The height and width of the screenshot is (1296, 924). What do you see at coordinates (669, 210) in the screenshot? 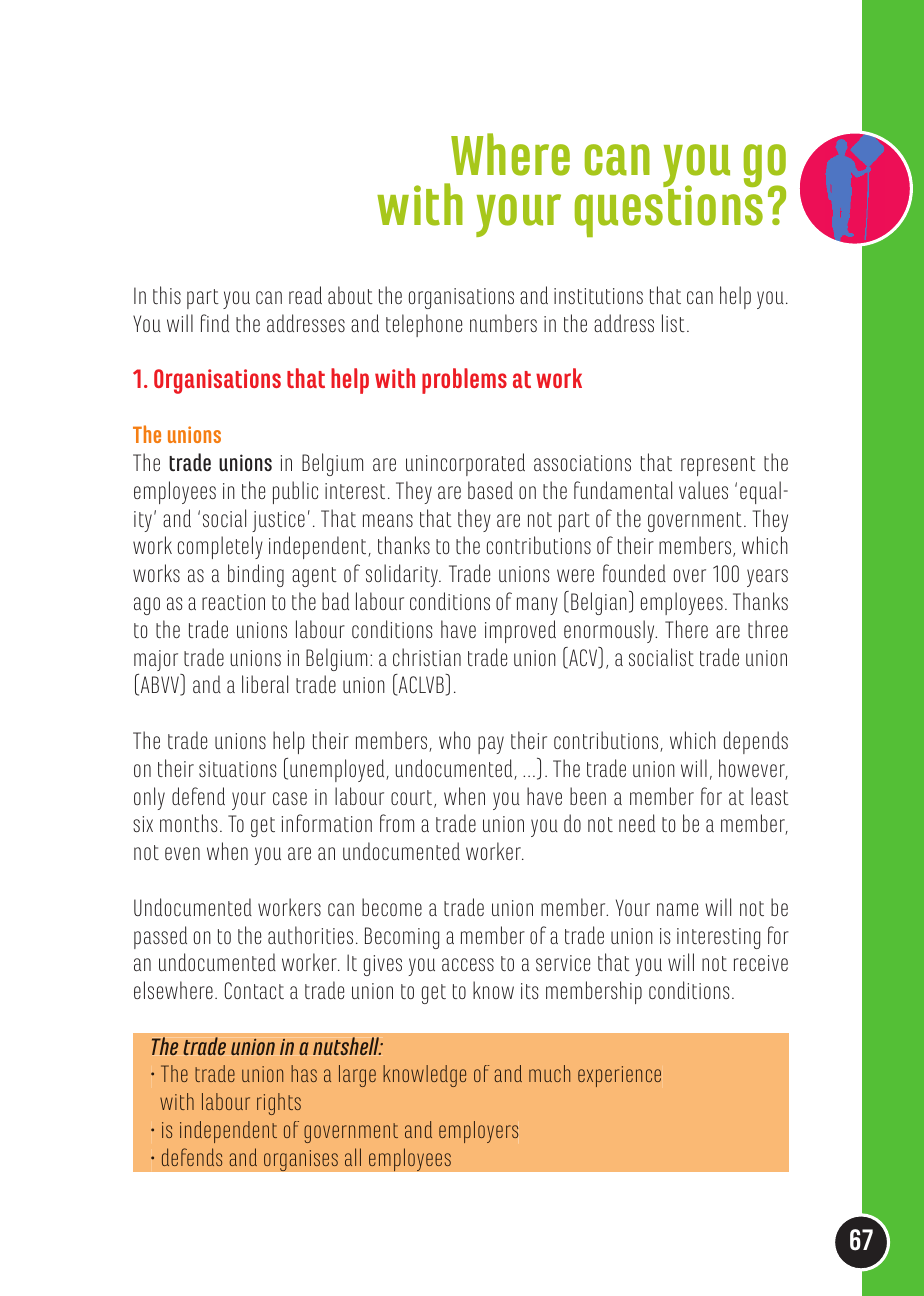
I see `questions` at bounding box center [669, 210].
